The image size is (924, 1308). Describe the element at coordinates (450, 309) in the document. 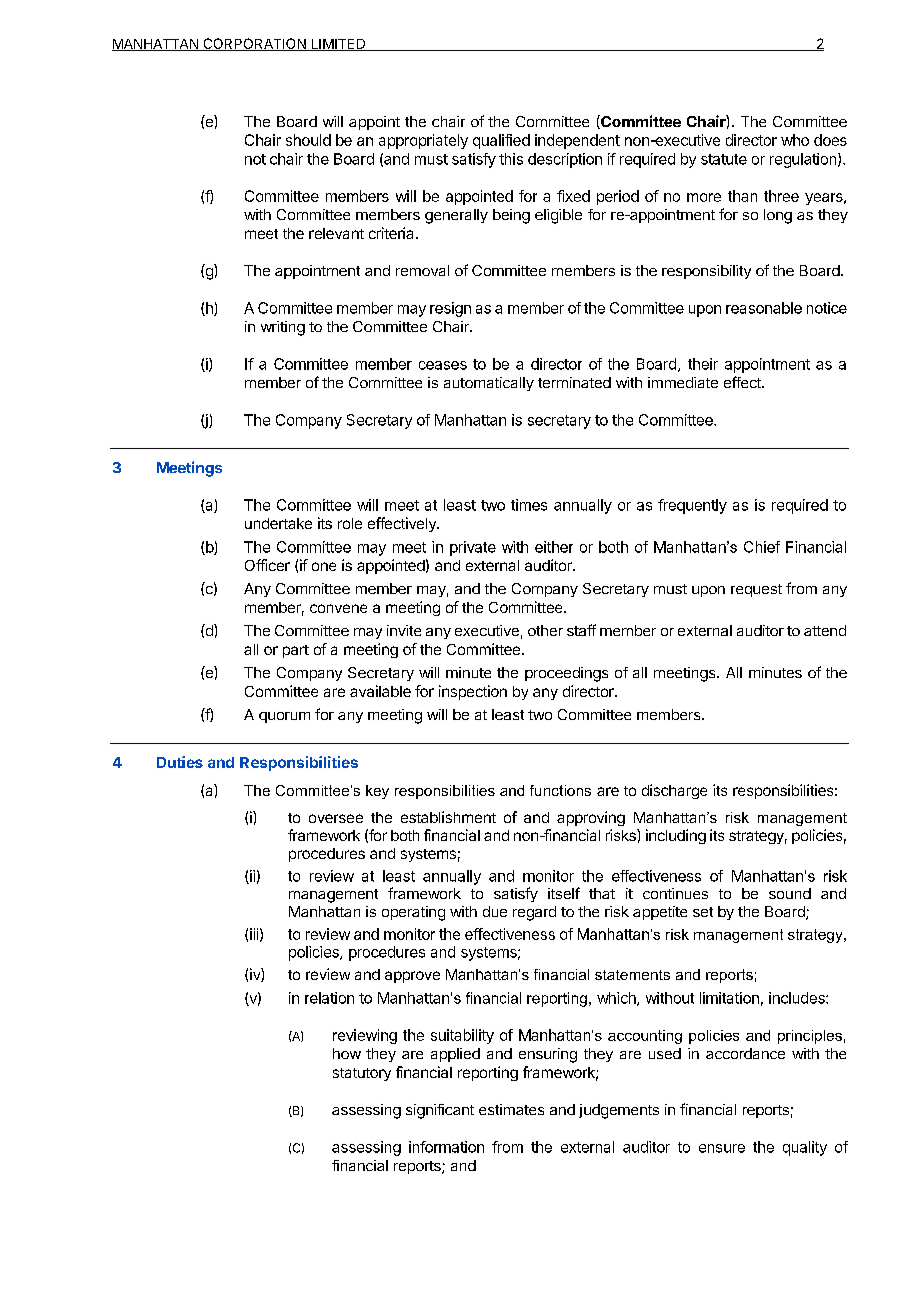

I see `resign` at that location.
